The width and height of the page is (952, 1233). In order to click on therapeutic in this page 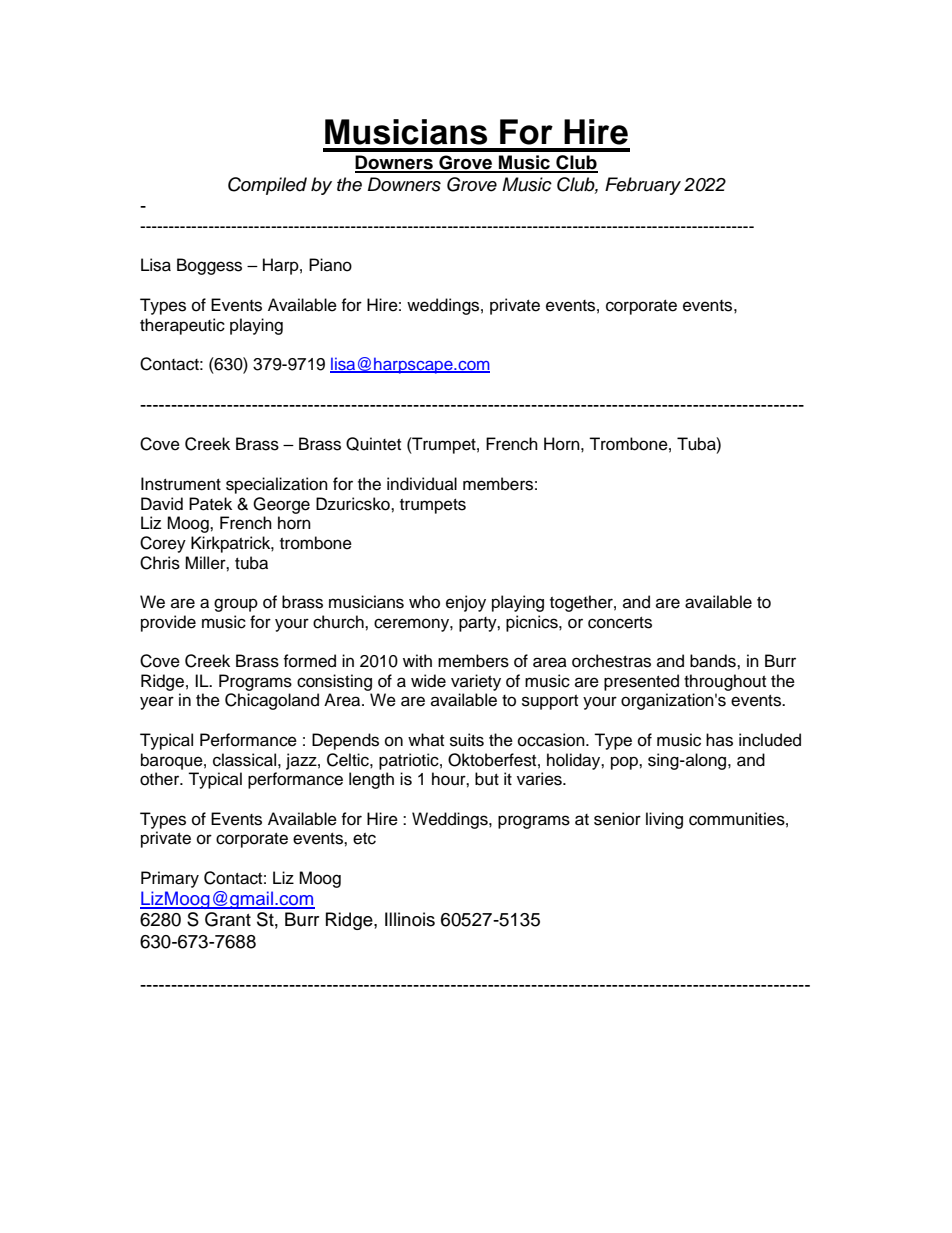, I will do `click(182, 326)`.
